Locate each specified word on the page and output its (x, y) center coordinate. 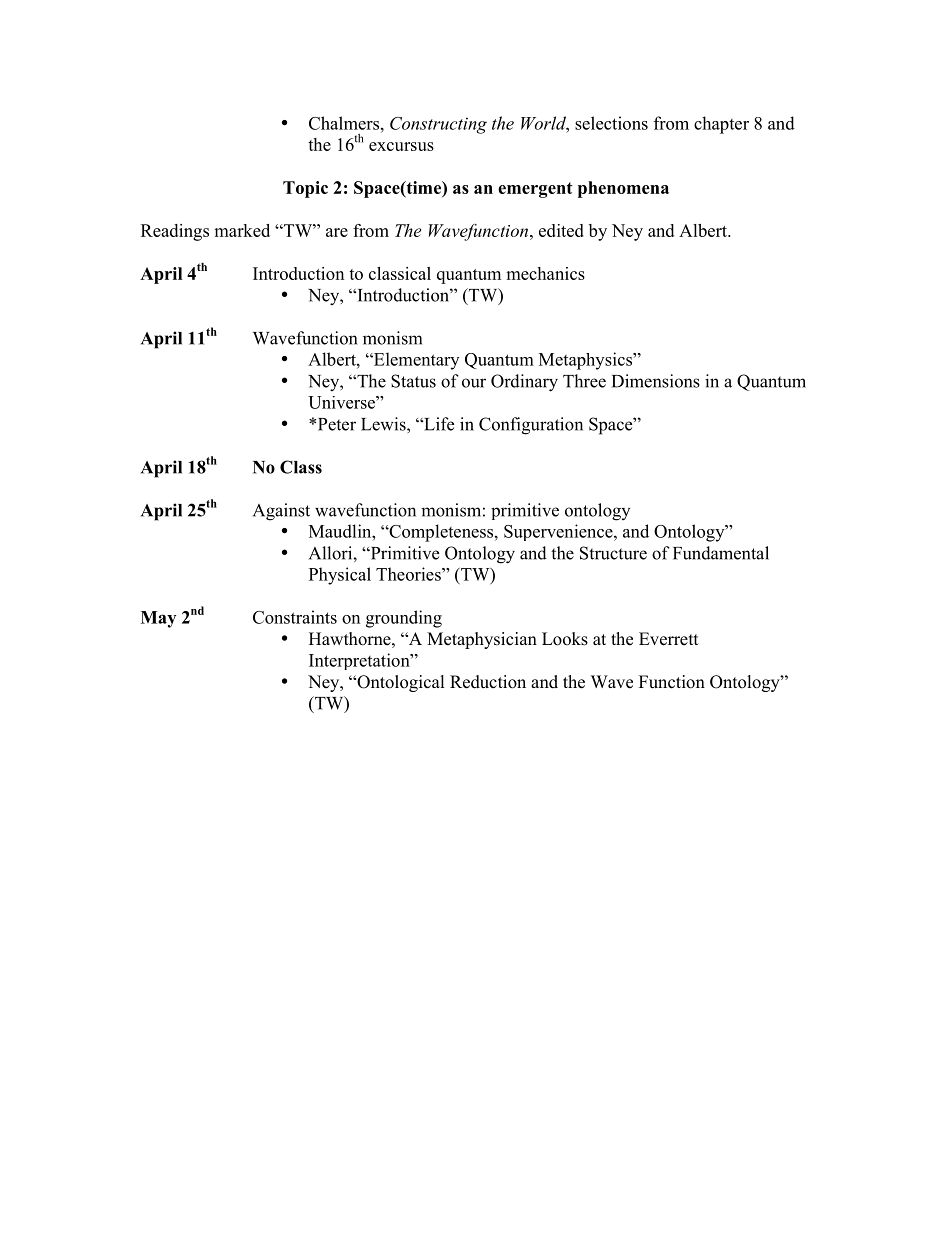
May (158, 619)
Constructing (438, 125)
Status (413, 381)
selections (611, 123)
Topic (305, 189)
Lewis (384, 424)
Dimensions (656, 381)
